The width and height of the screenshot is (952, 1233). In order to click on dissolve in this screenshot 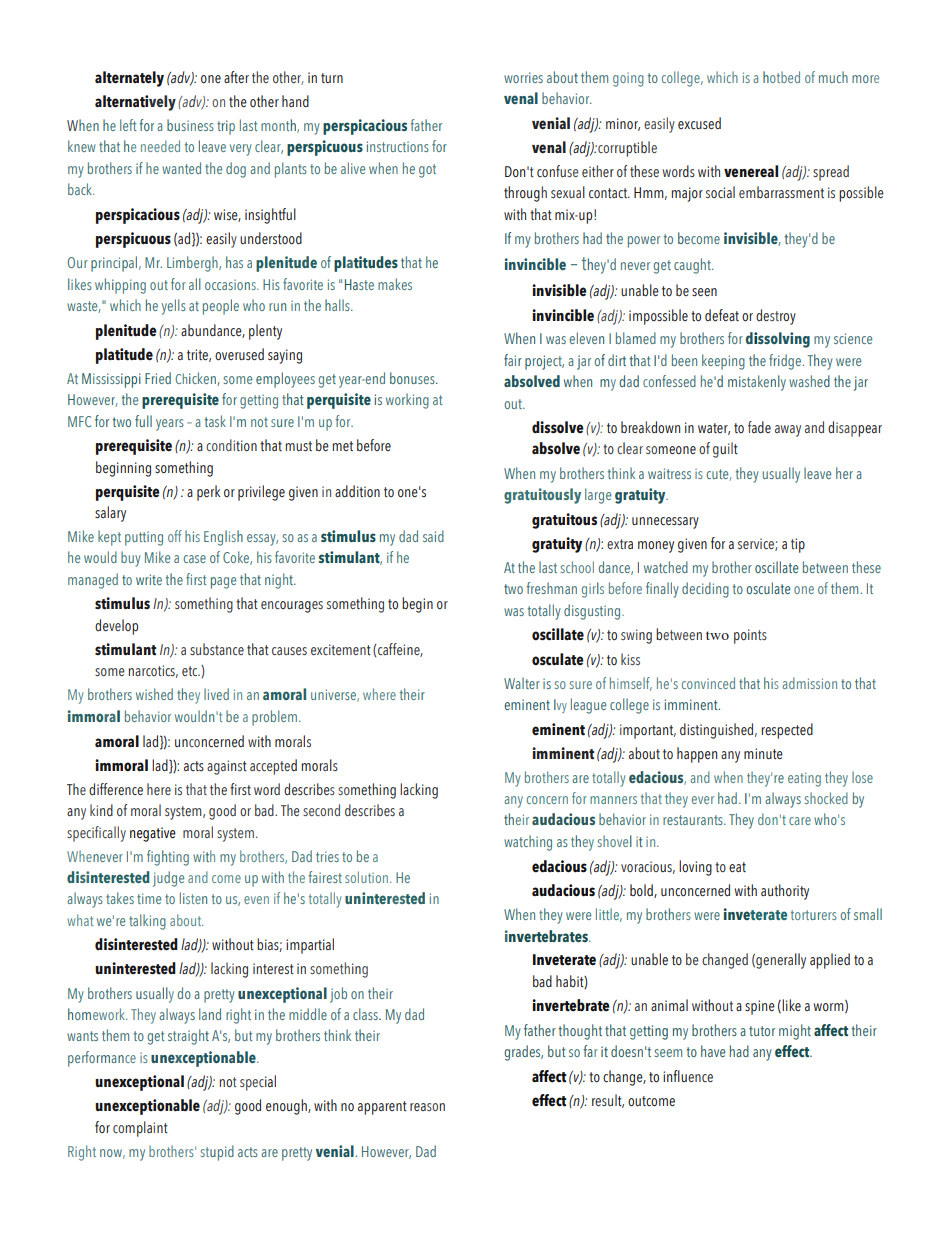, I will do `click(558, 427)`.
